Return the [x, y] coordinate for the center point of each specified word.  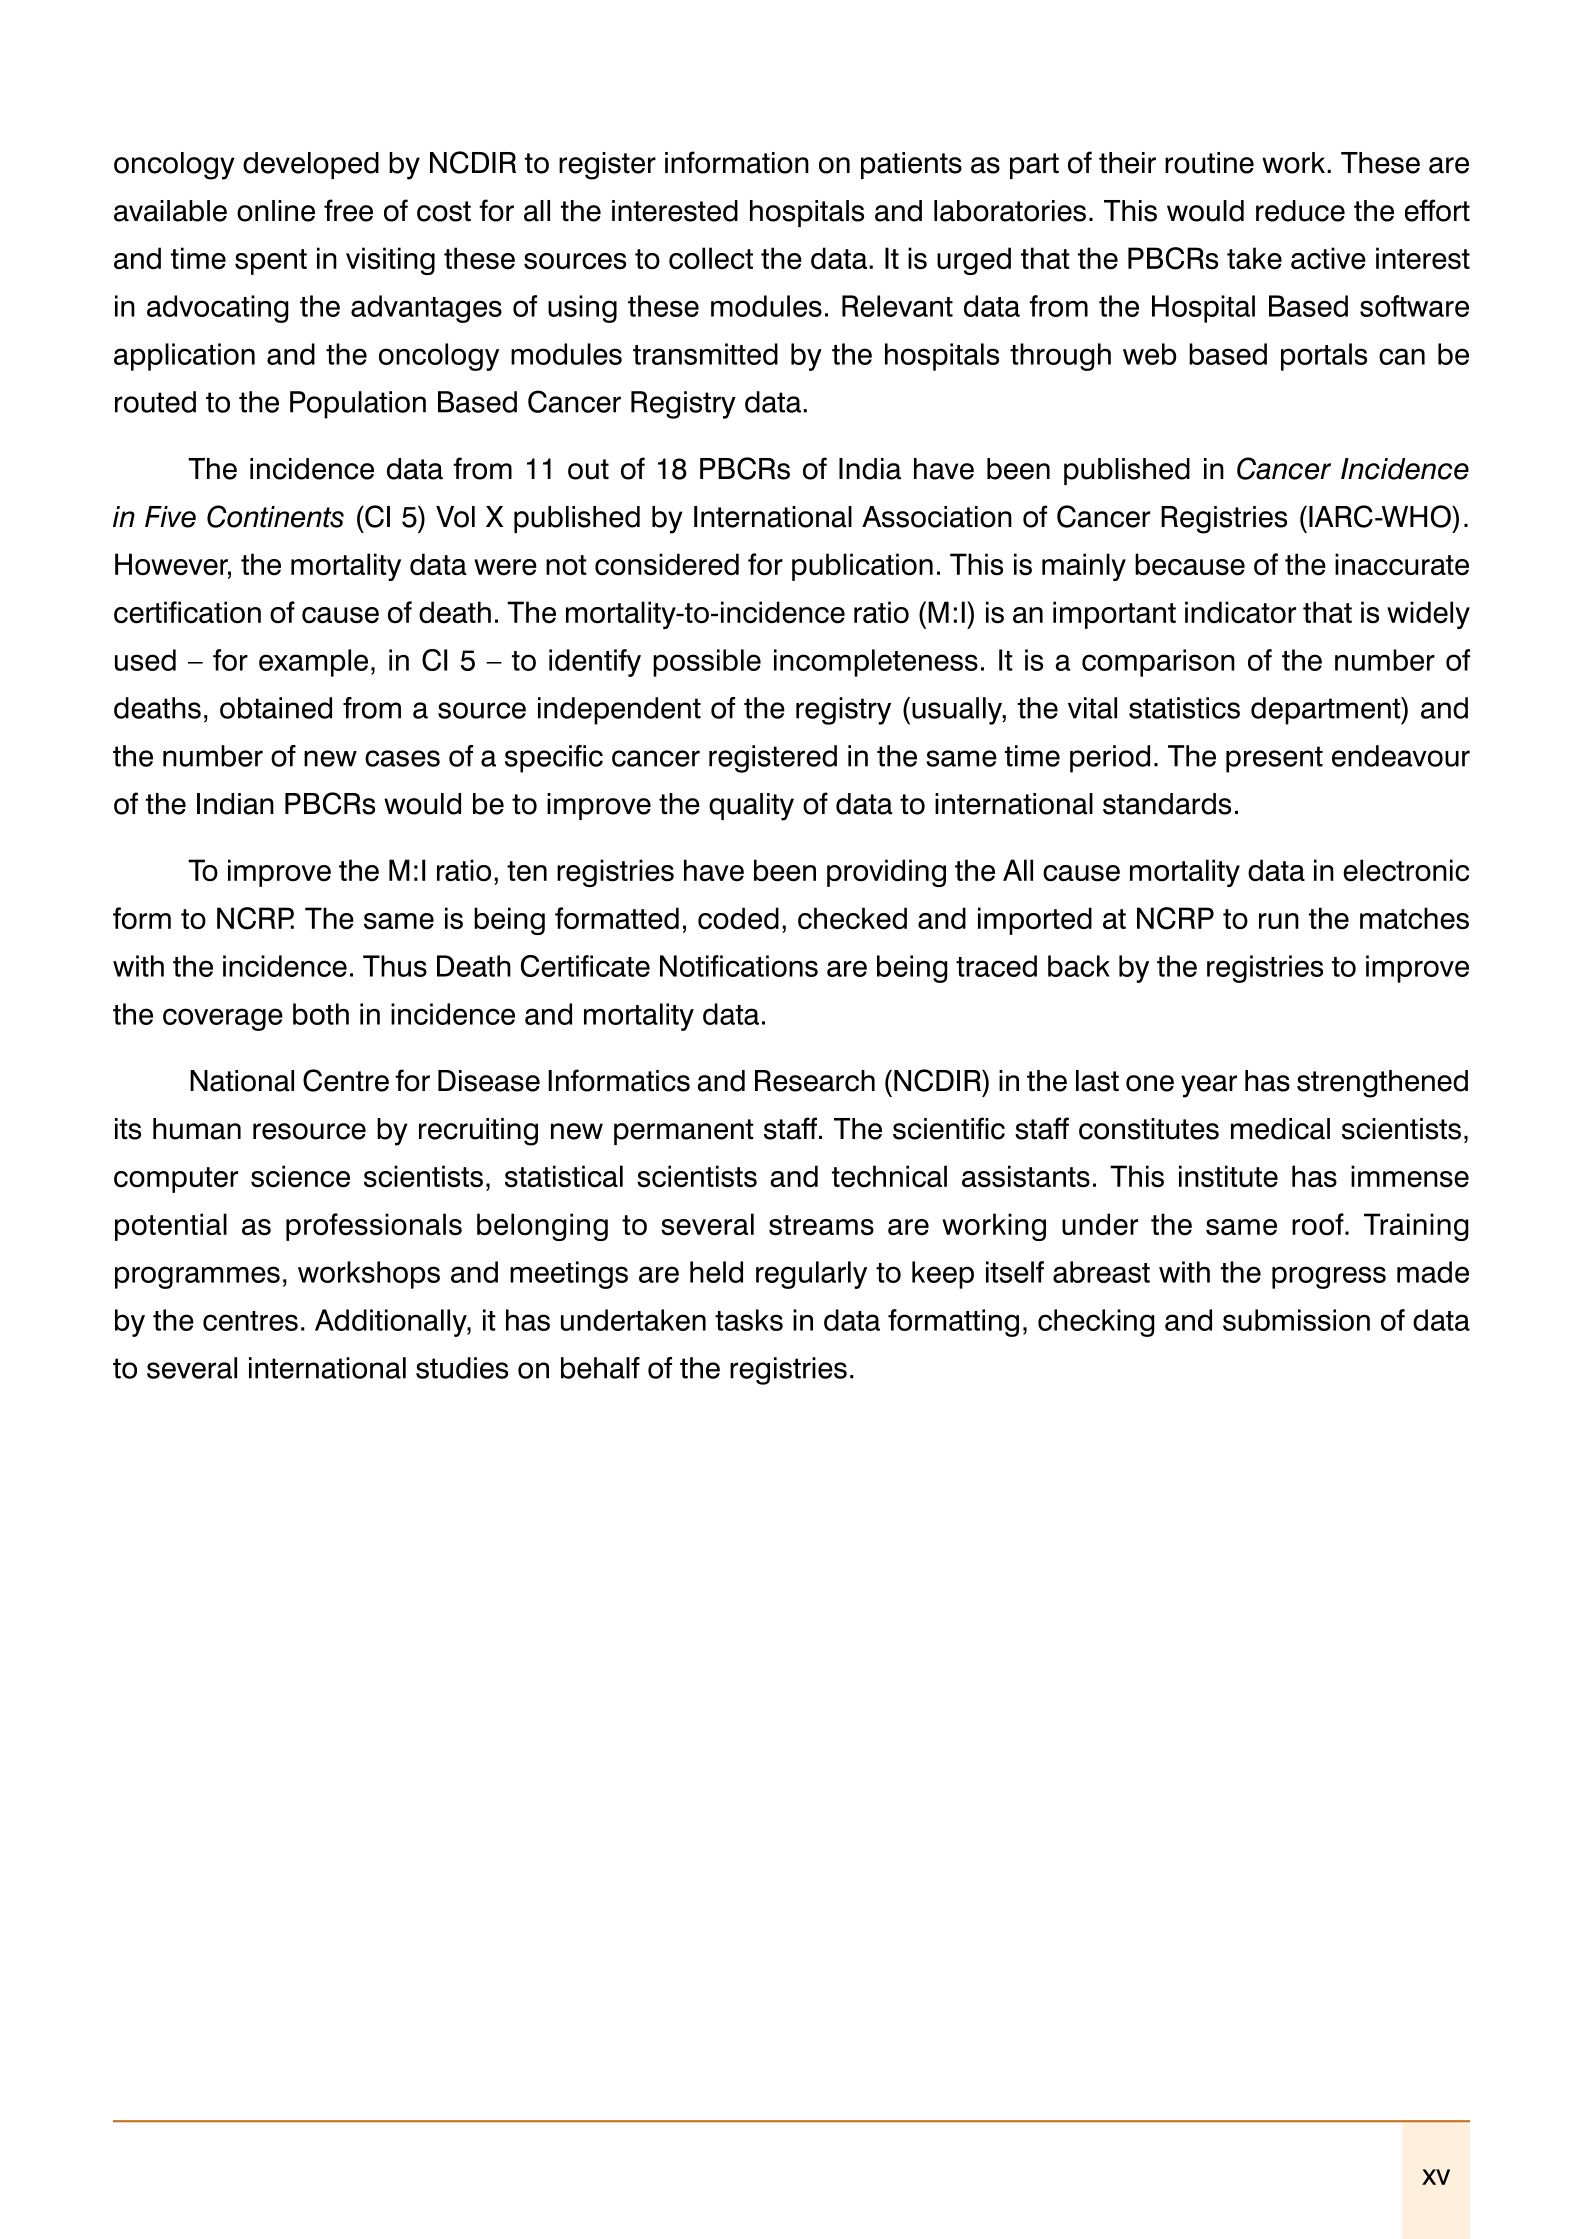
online [276, 211]
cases [402, 758]
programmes [197, 1277]
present [1274, 759]
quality [751, 807]
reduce [1300, 211]
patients [911, 165]
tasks [749, 1320]
